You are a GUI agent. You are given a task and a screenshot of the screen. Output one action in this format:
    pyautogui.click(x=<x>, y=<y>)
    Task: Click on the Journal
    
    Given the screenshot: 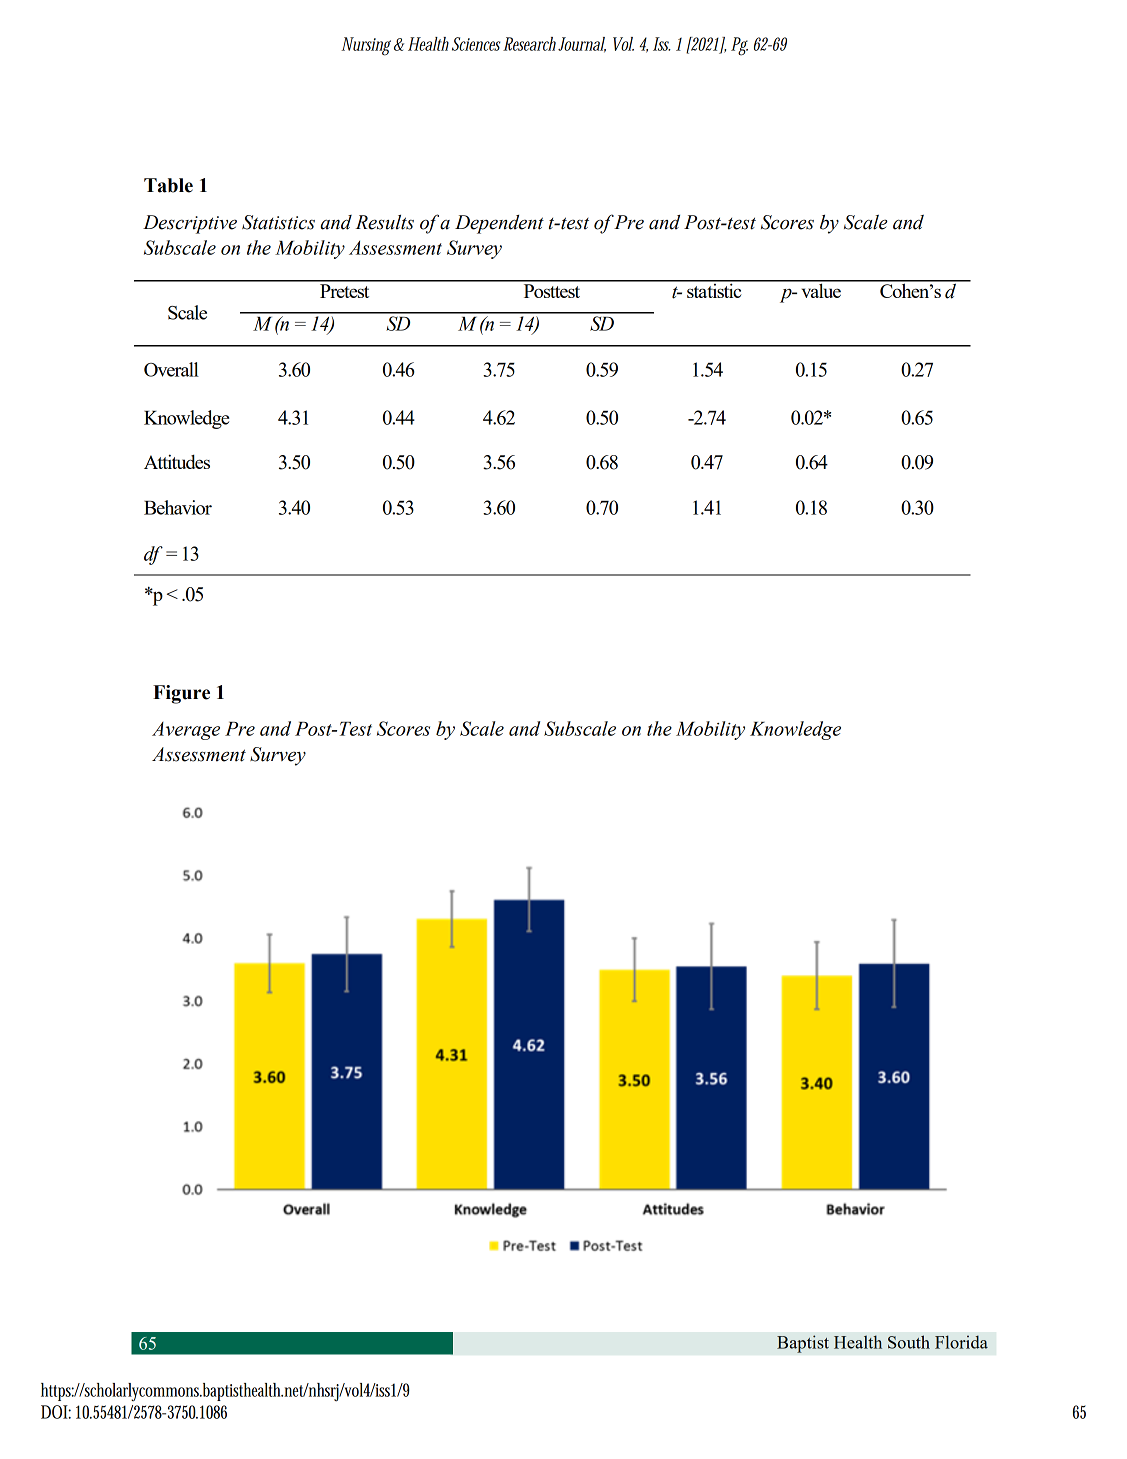 What is the action you would take?
    pyautogui.click(x=582, y=45)
